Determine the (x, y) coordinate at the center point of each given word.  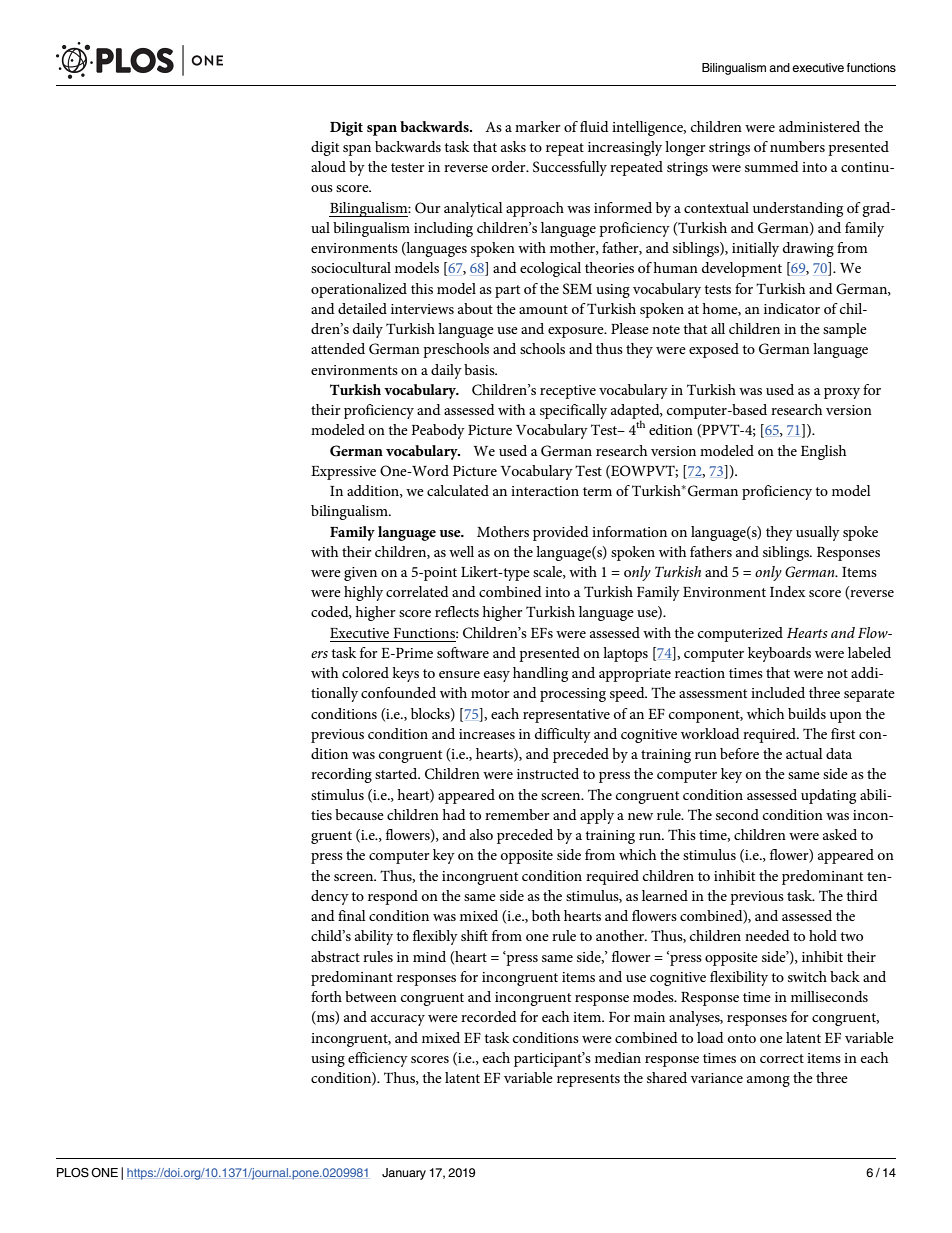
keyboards (779, 654)
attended (338, 348)
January (404, 1174)
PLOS (73, 1173)
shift (474, 935)
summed (772, 166)
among (768, 1081)
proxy (842, 393)
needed (767, 935)
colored (365, 672)
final (352, 915)
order (510, 166)
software (463, 652)
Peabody (438, 431)
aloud (328, 166)
